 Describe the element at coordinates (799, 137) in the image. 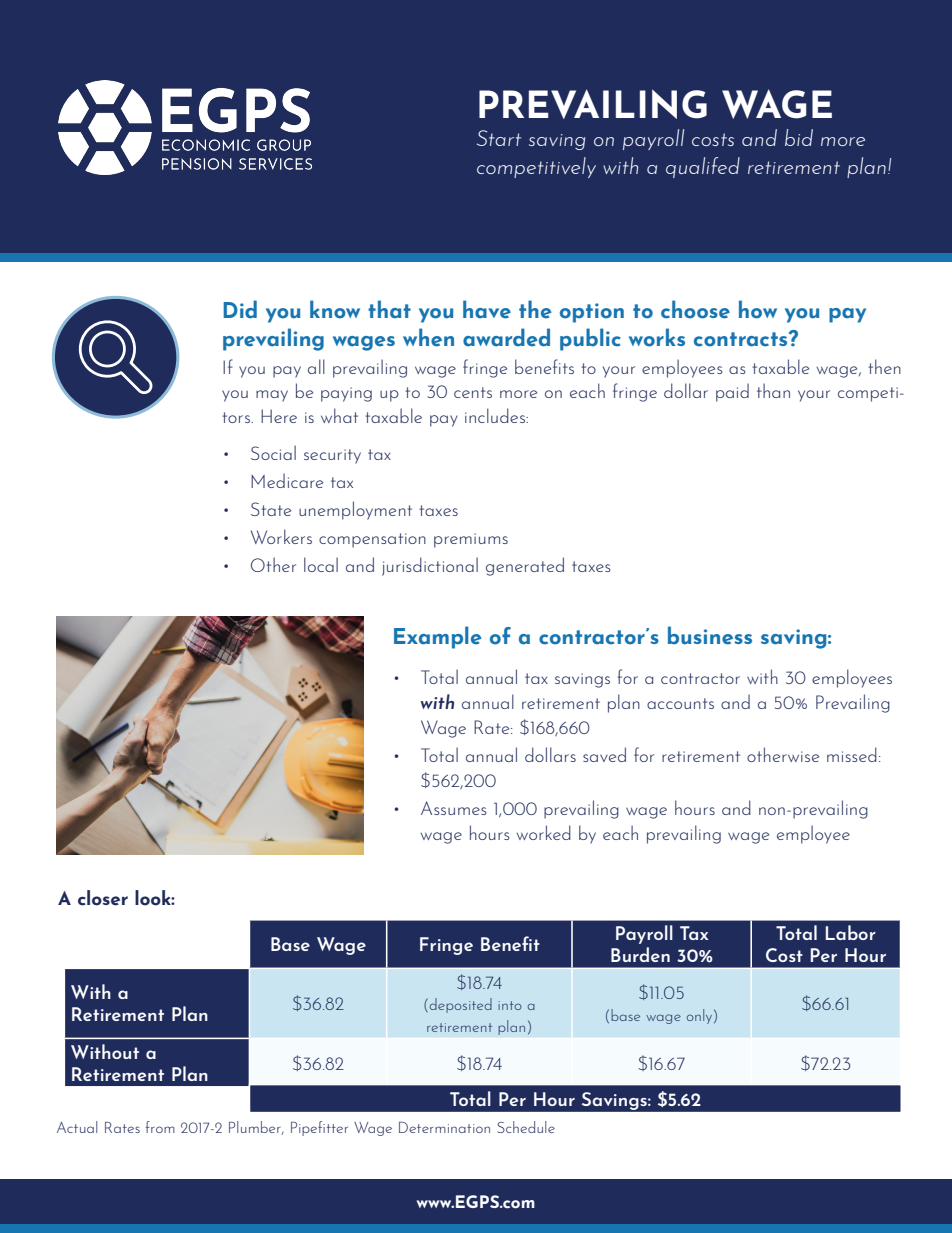

I see `bid` at that location.
